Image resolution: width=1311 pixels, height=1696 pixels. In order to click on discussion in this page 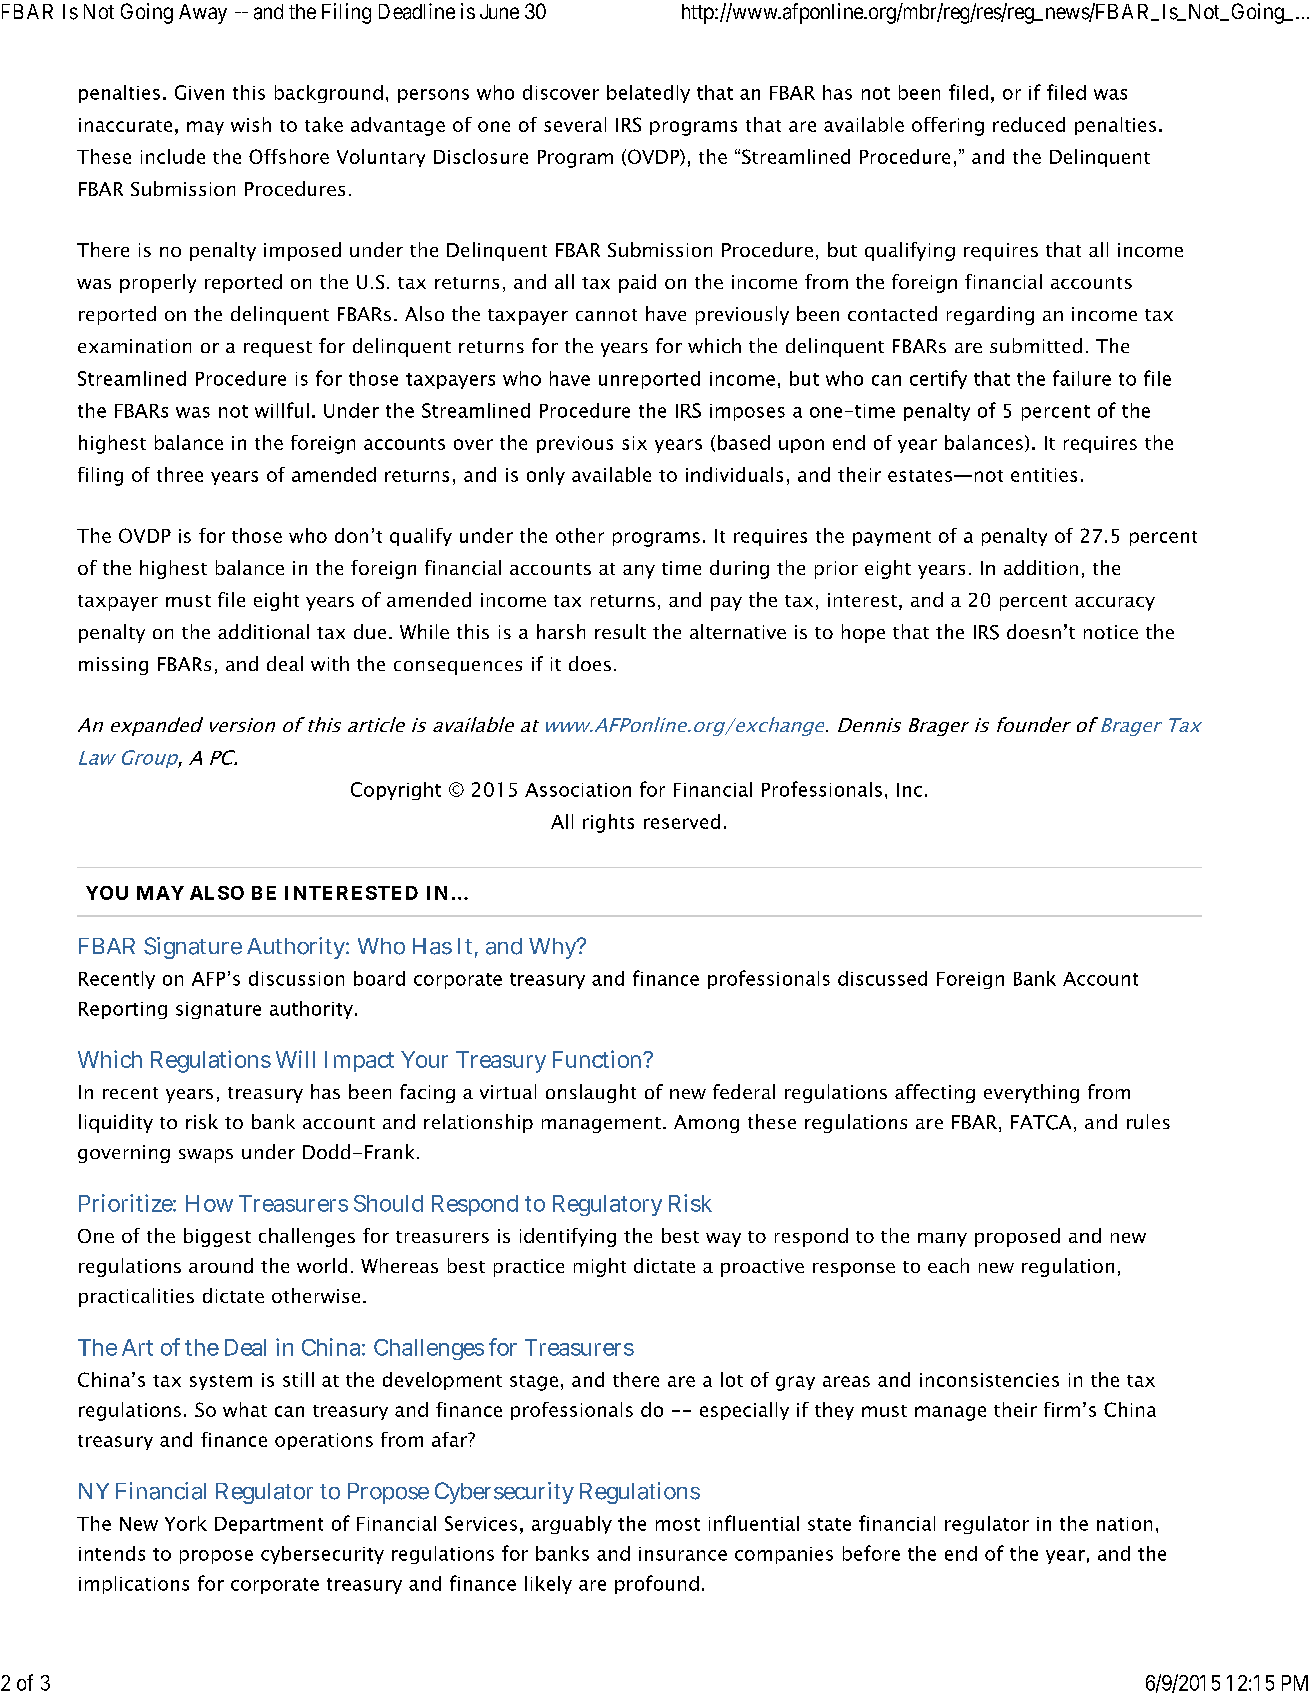, I will do `click(296, 978)`.
